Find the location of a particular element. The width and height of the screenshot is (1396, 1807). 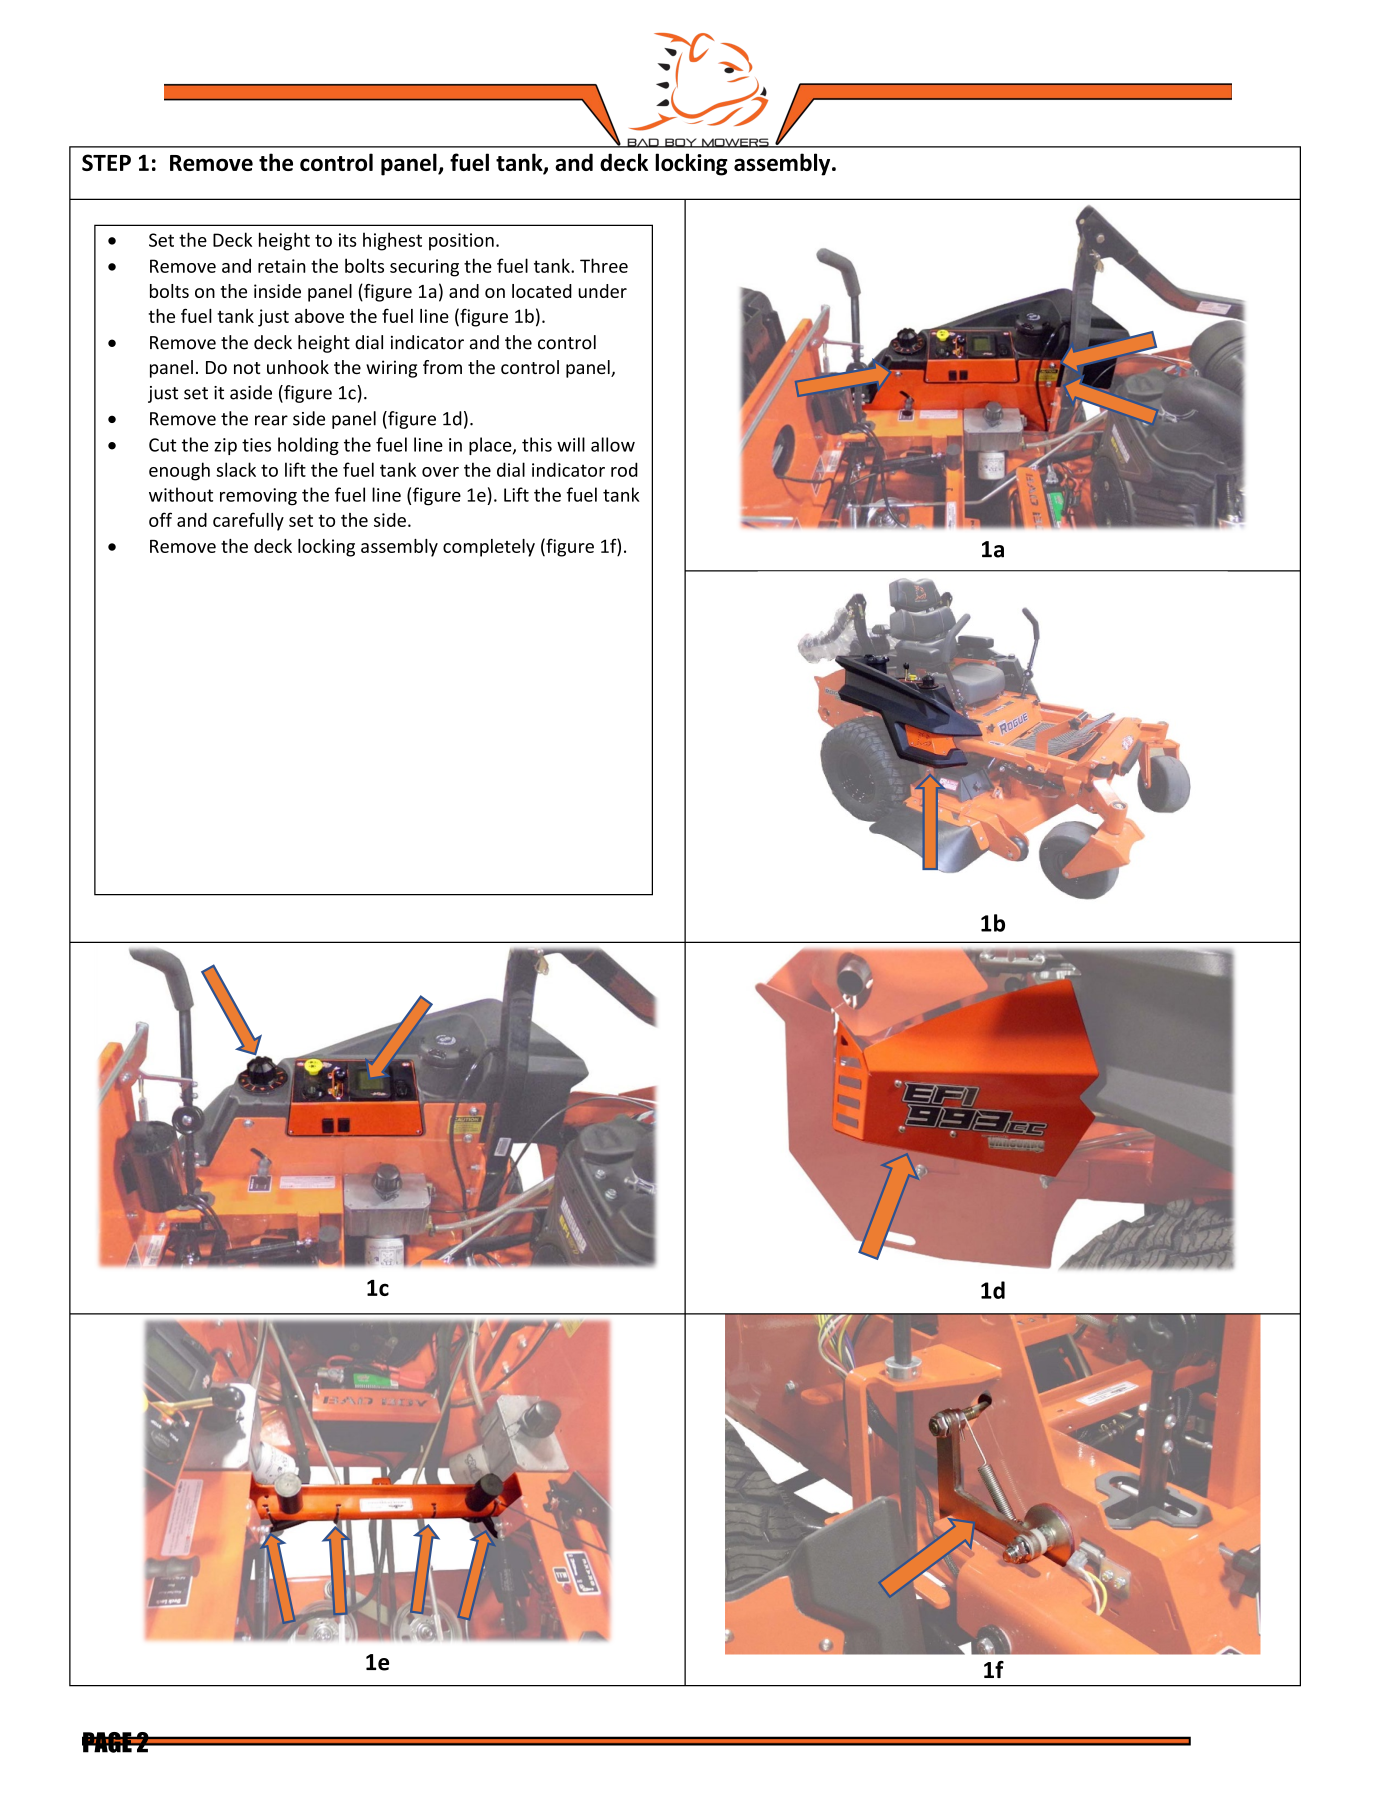

off is located at coordinates (160, 519).
